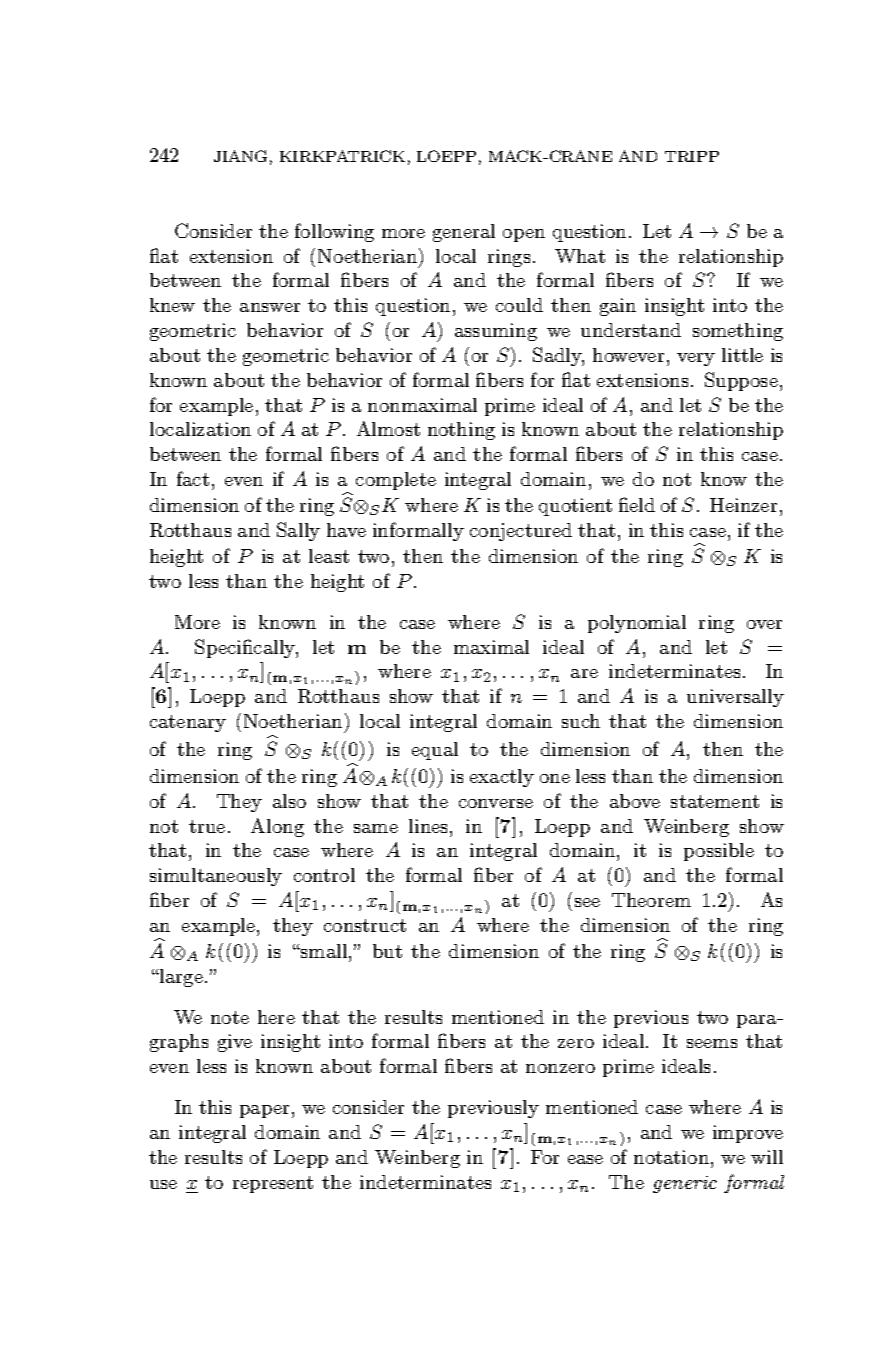  What do you see at coordinates (585, 1159) in the image?
I see `ease` at bounding box center [585, 1159].
